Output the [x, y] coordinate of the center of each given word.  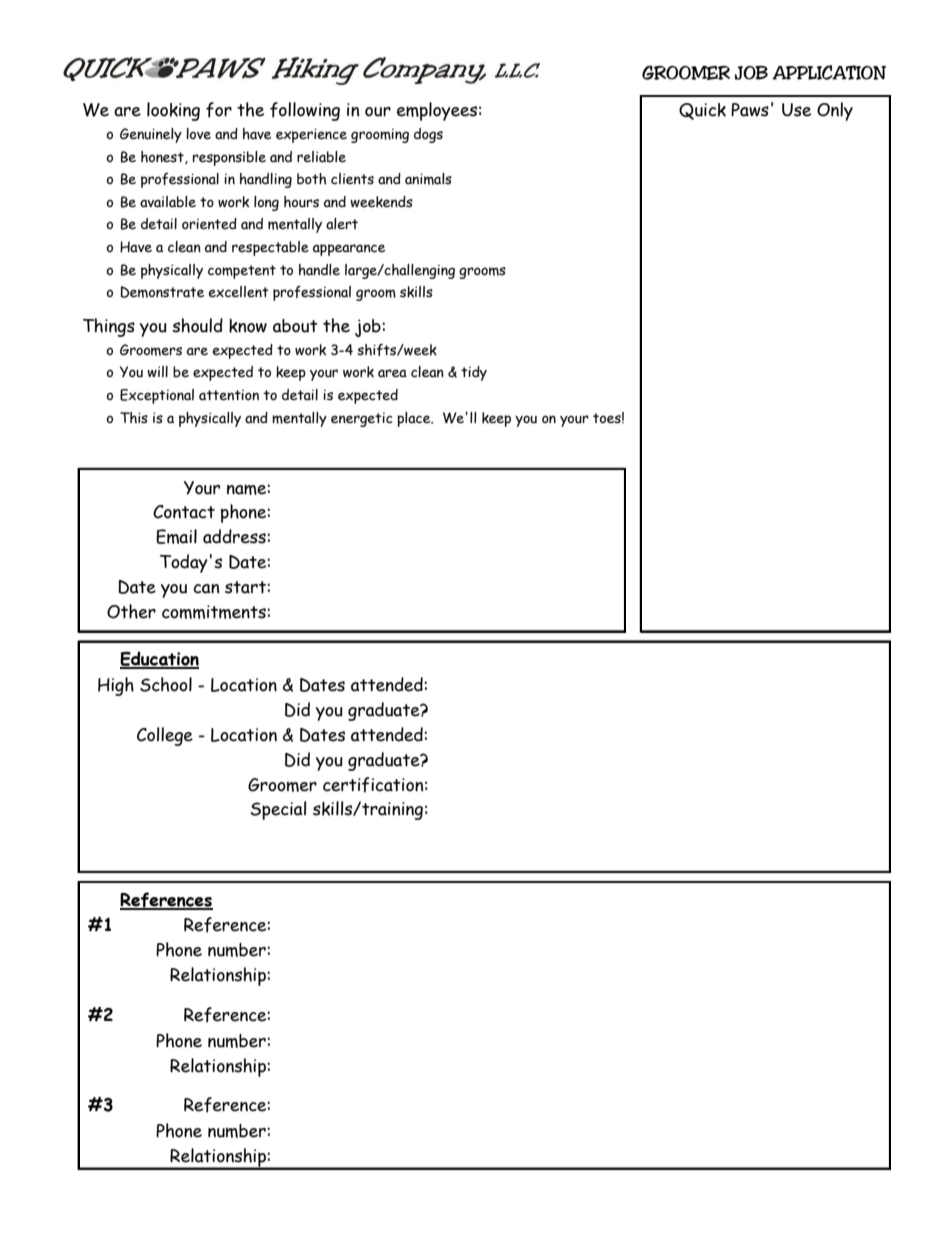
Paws [750, 110]
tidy [474, 373]
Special [278, 810]
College [165, 736]
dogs [428, 135]
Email [176, 536]
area [392, 373]
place [415, 419]
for [219, 110]
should [197, 325]
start [246, 587]
